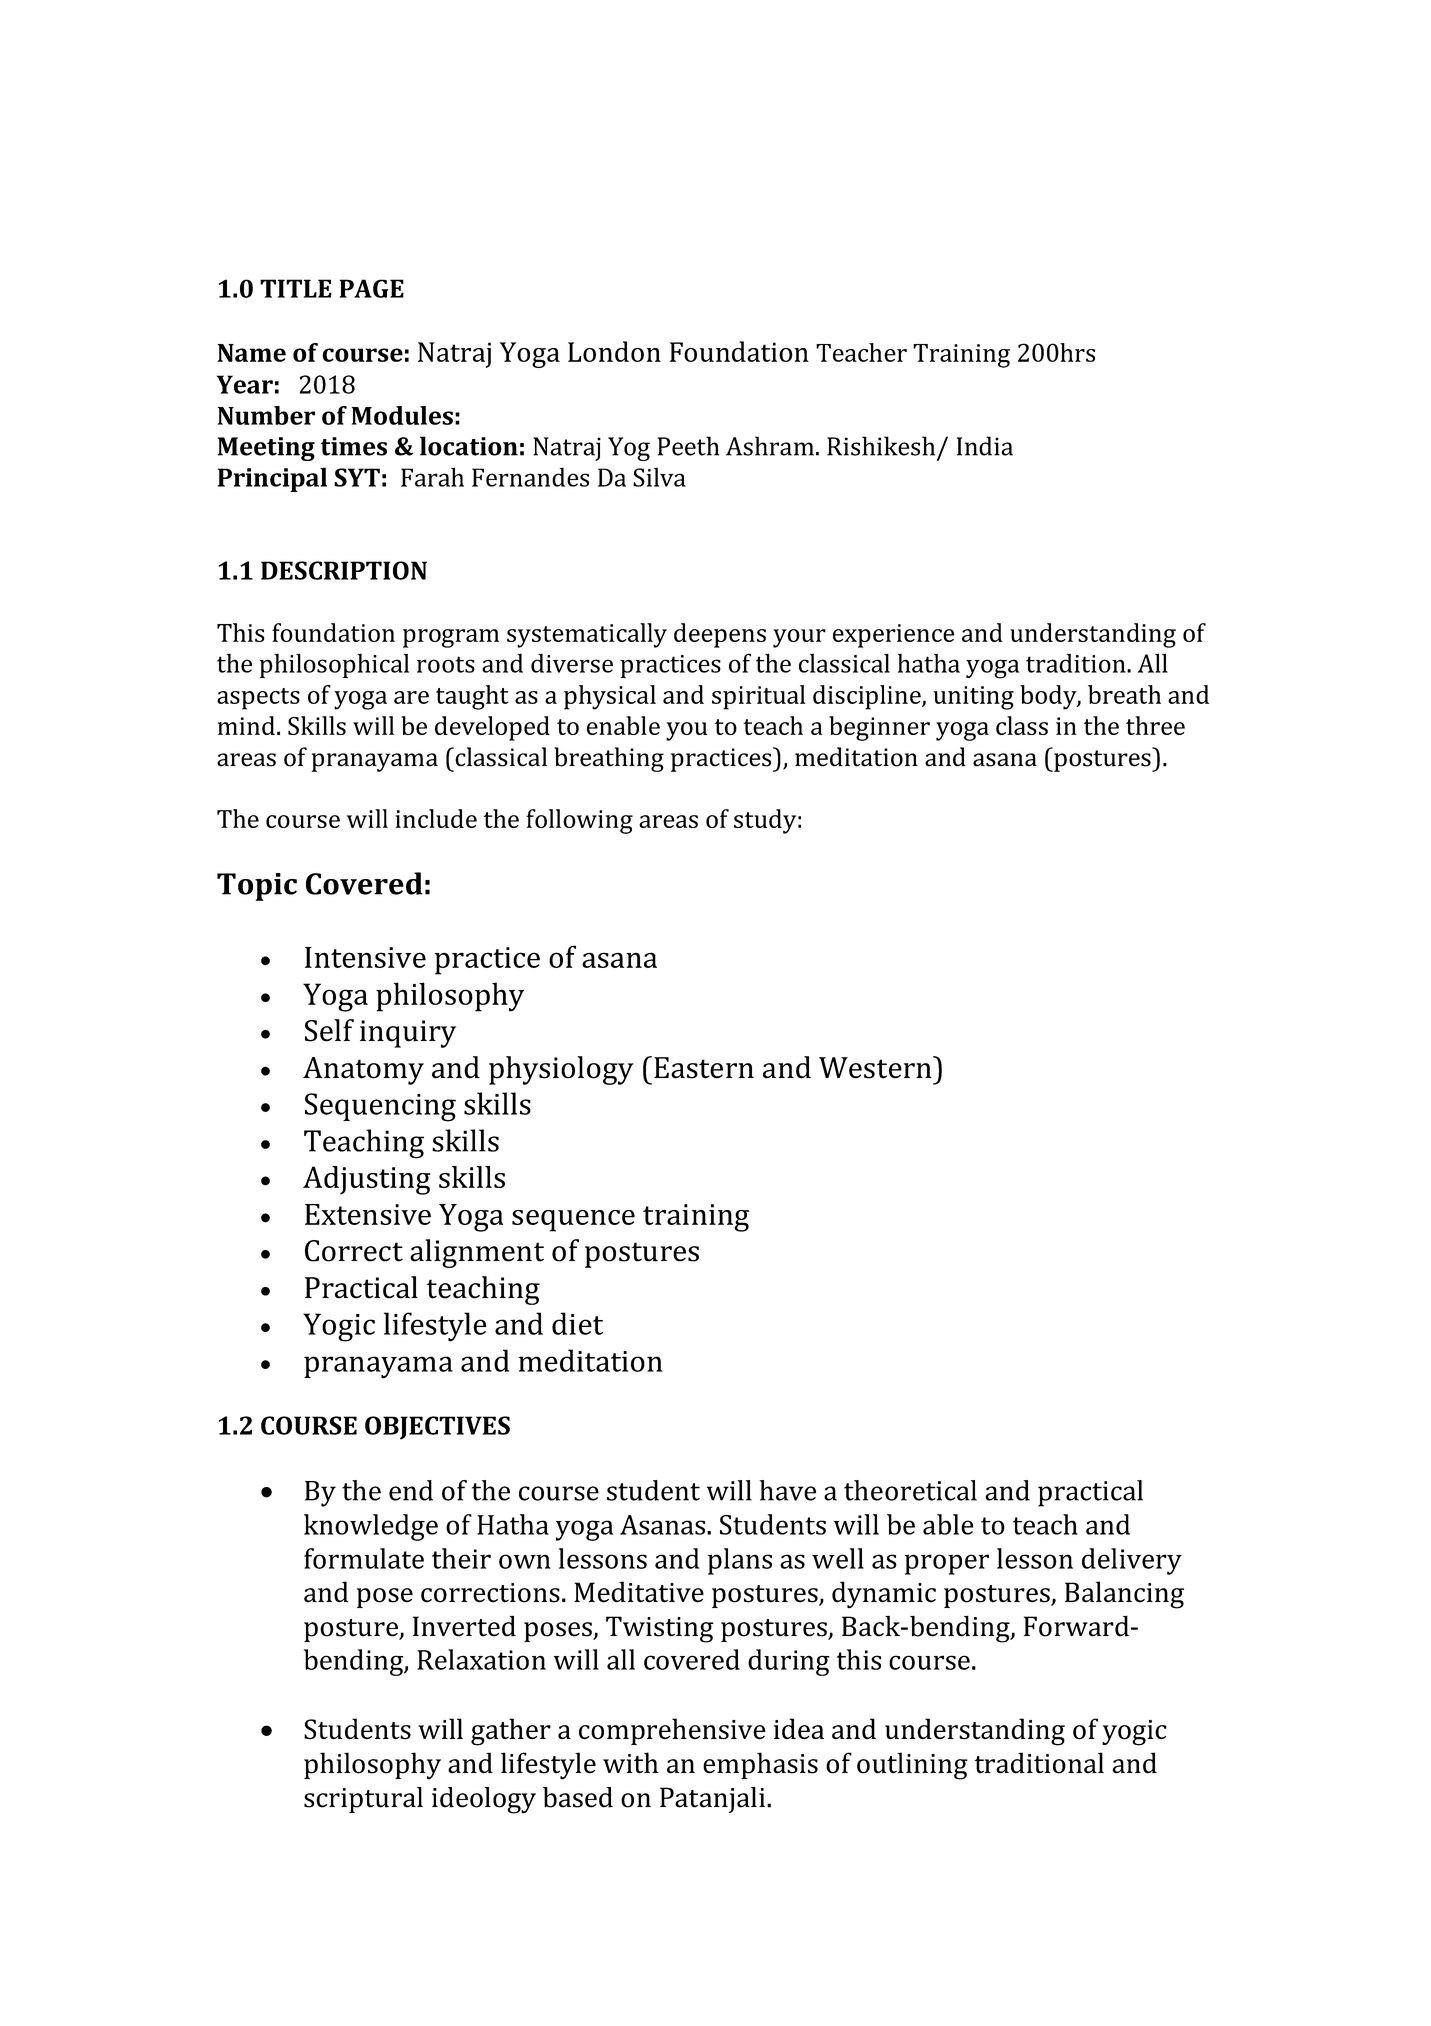 The width and height of the document is (1431, 2026). What do you see at coordinates (985, 446) in the document?
I see `India` at bounding box center [985, 446].
